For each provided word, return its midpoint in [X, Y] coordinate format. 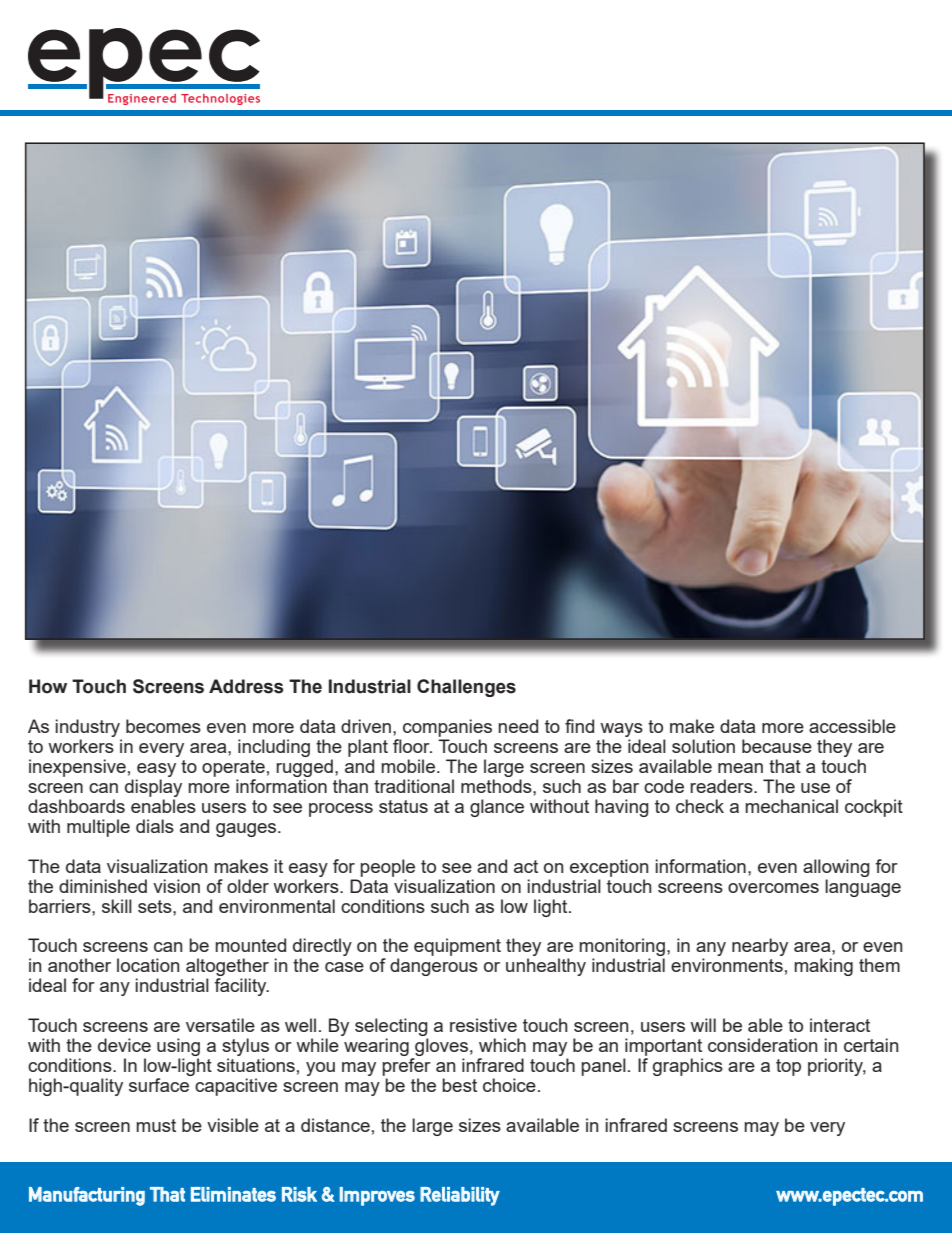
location [148, 965]
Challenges [466, 688]
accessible [852, 726]
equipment [457, 947]
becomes [163, 726]
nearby [760, 947]
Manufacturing [87, 1196]
